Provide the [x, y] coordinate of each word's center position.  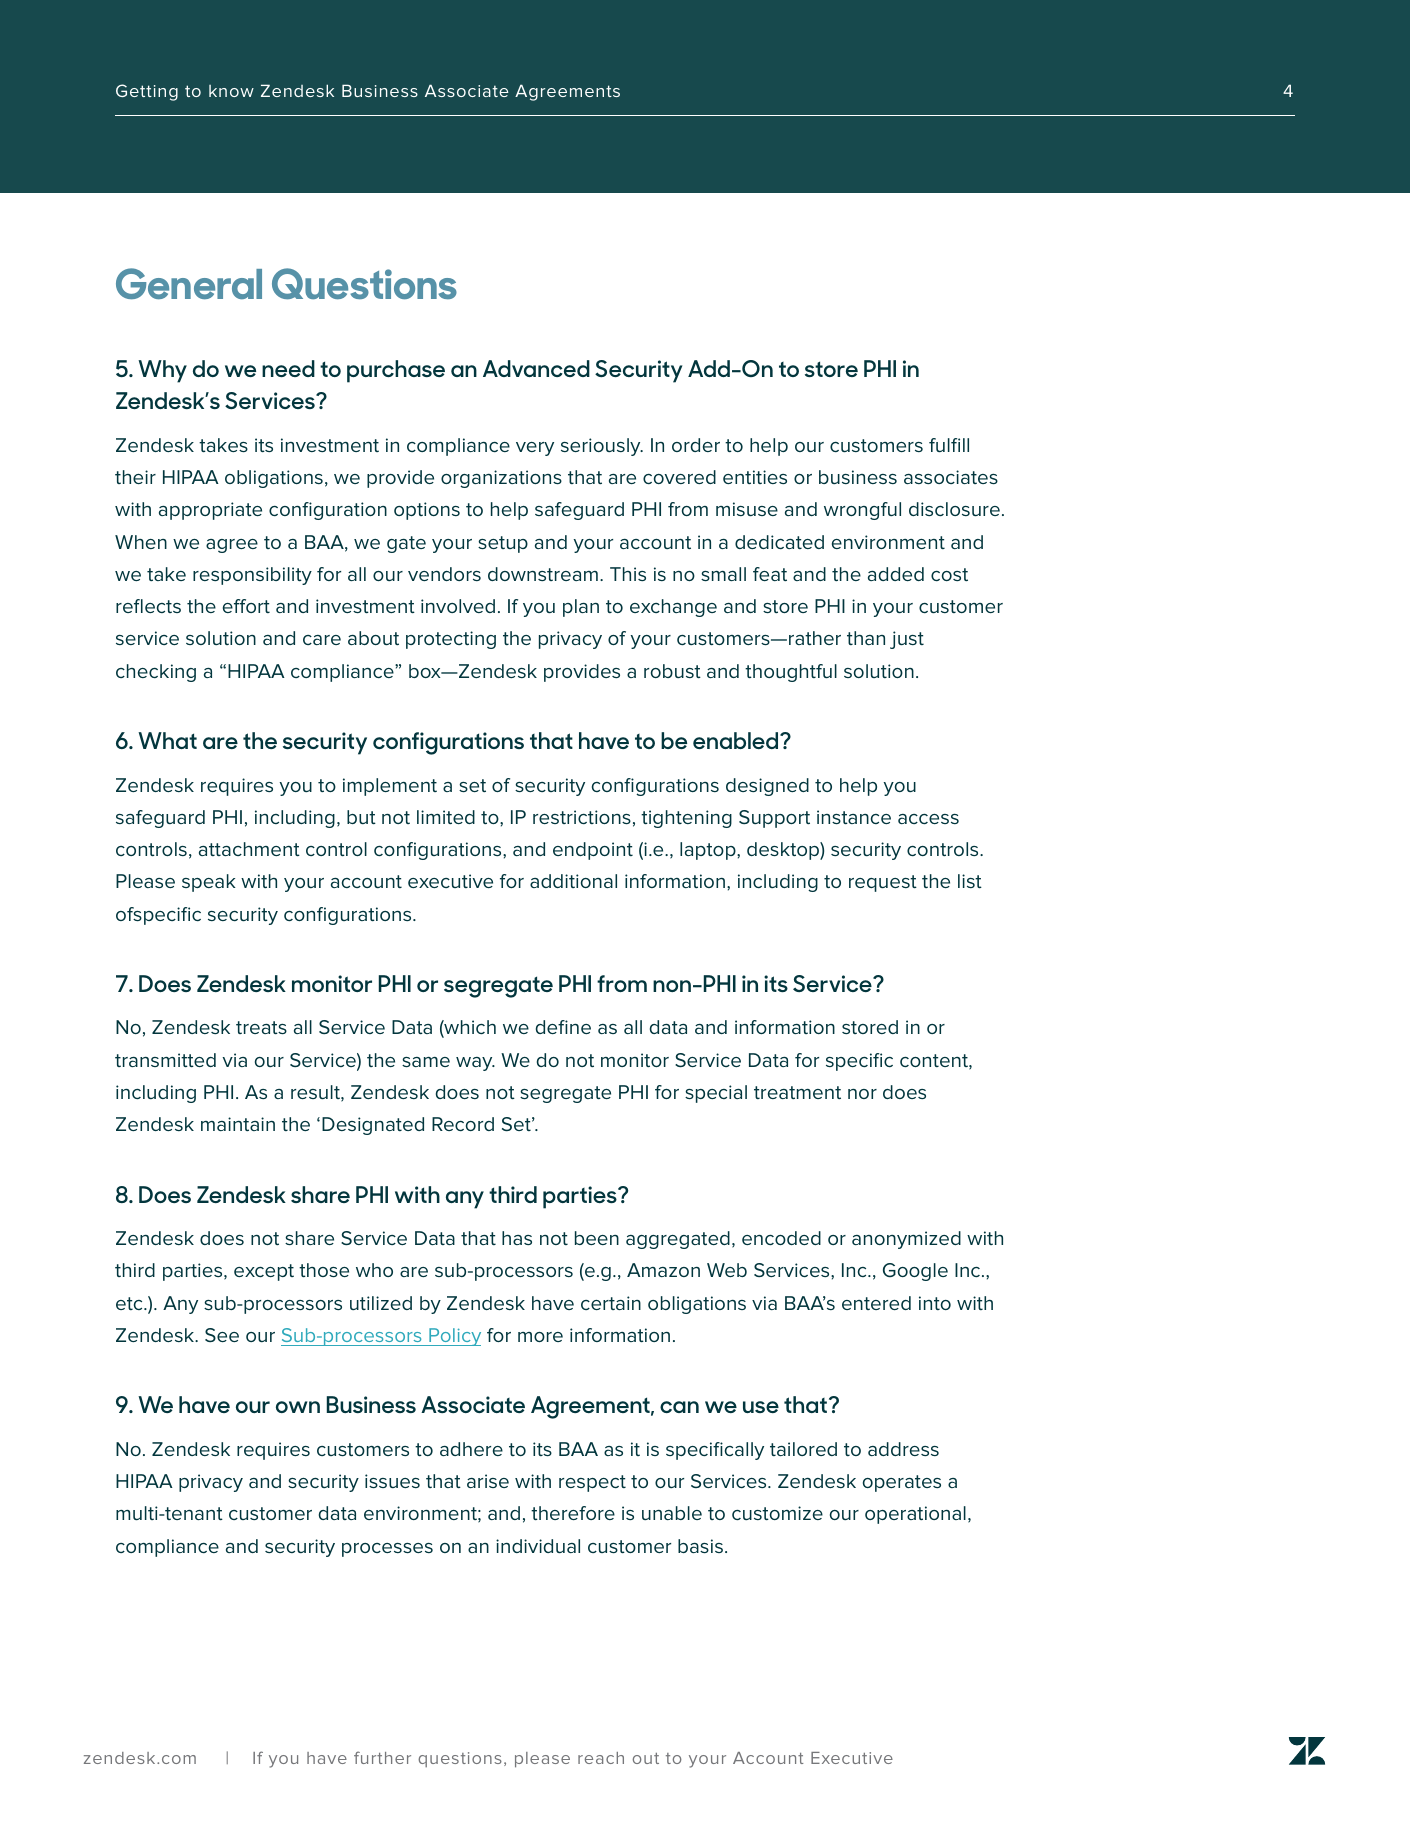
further [382, 1757]
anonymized [906, 1240]
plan [581, 608]
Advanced [536, 368]
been [597, 1238]
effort [246, 606]
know [231, 91]
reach [601, 1758]
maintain [238, 1124]
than [866, 638]
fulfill [949, 445]
